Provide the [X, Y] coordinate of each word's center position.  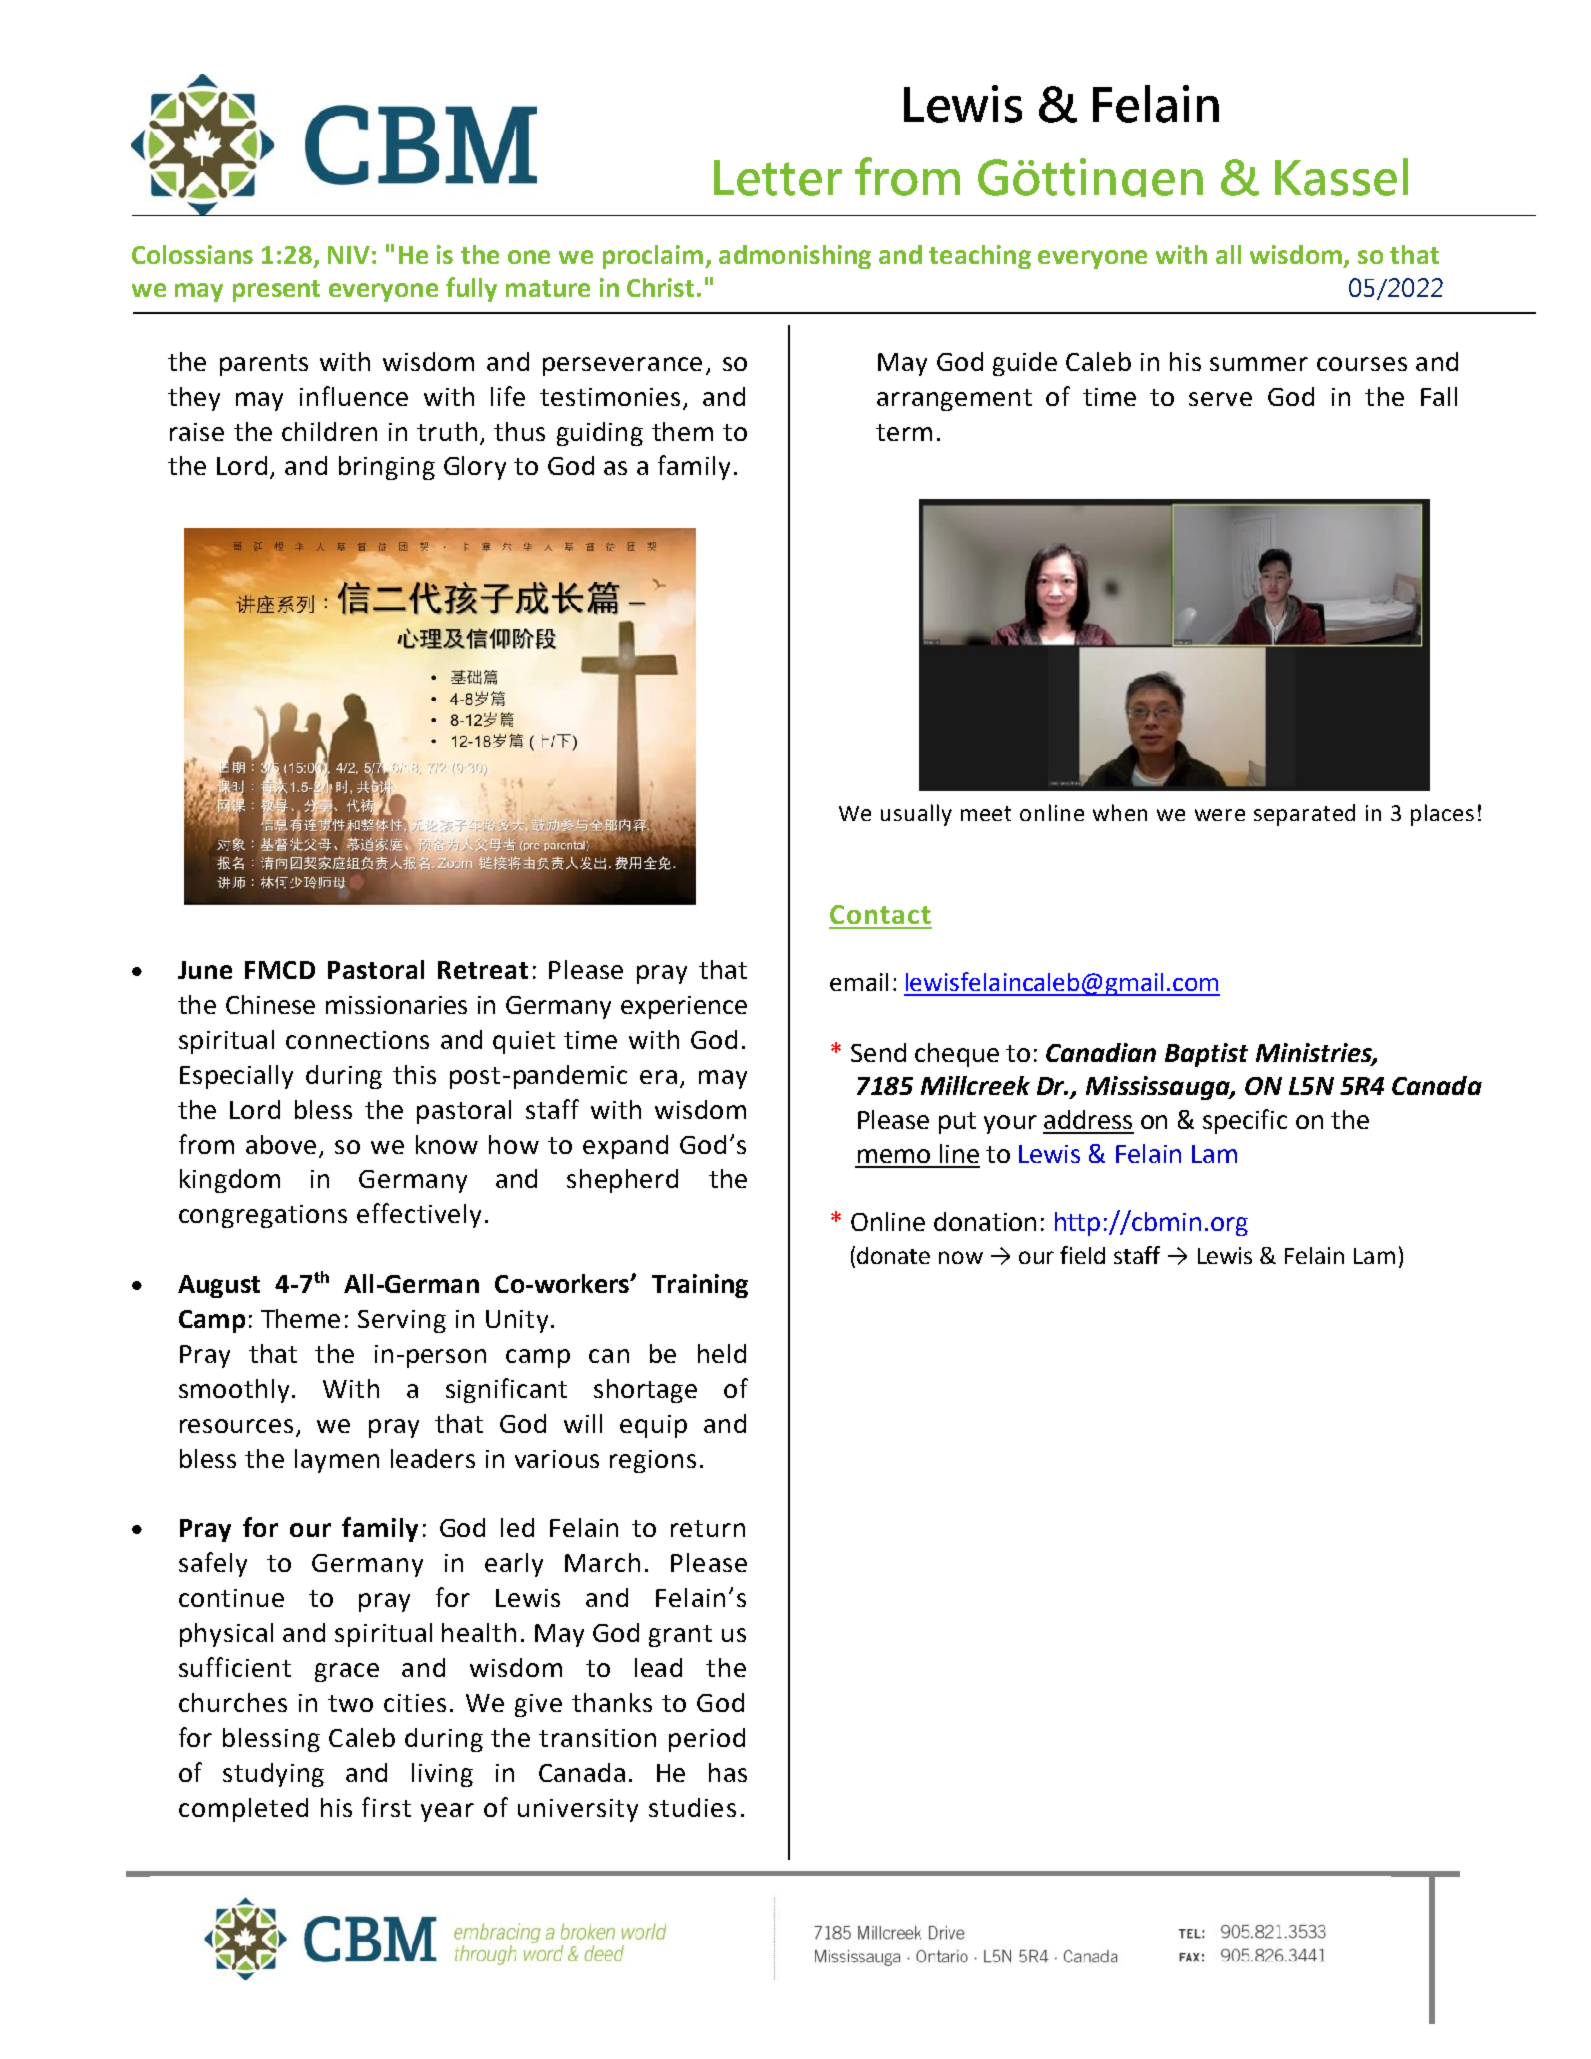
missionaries [396, 1005]
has [728, 1772]
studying [273, 1775]
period [707, 1740]
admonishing [795, 257]
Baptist [1206, 1055]
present [276, 291]
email [859, 982]
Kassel [1341, 177]
